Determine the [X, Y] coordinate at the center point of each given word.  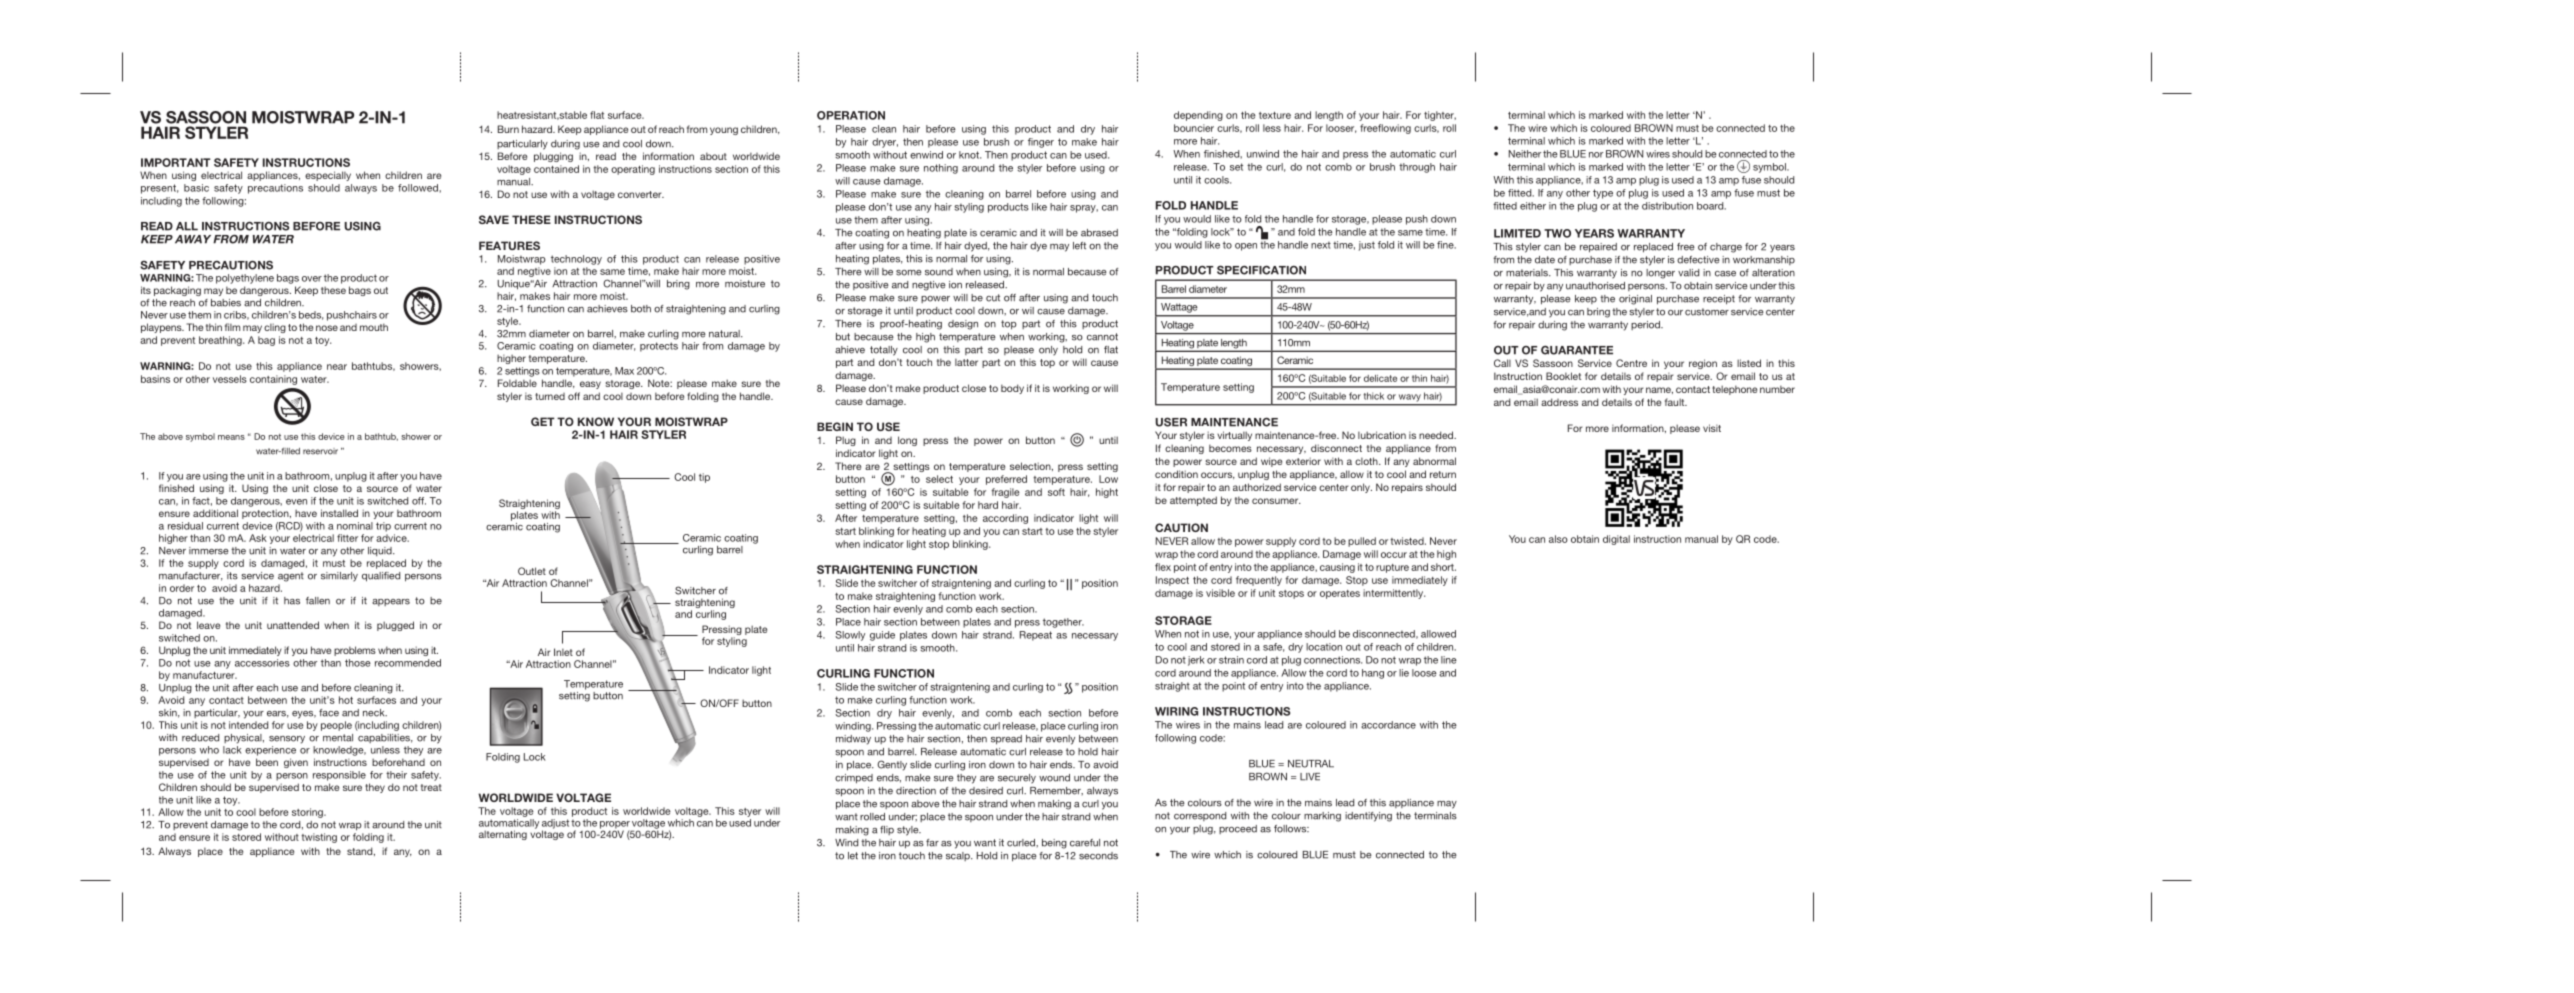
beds [311, 315]
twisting [319, 838]
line [1449, 660]
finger [1041, 143]
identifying [1368, 817]
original [1635, 300]
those [358, 663]
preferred [1006, 480]
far [932, 843]
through [1417, 168]
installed [339, 513]
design [963, 325]
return [1443, 474]
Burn [508, 129]
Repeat [1036, 636]
